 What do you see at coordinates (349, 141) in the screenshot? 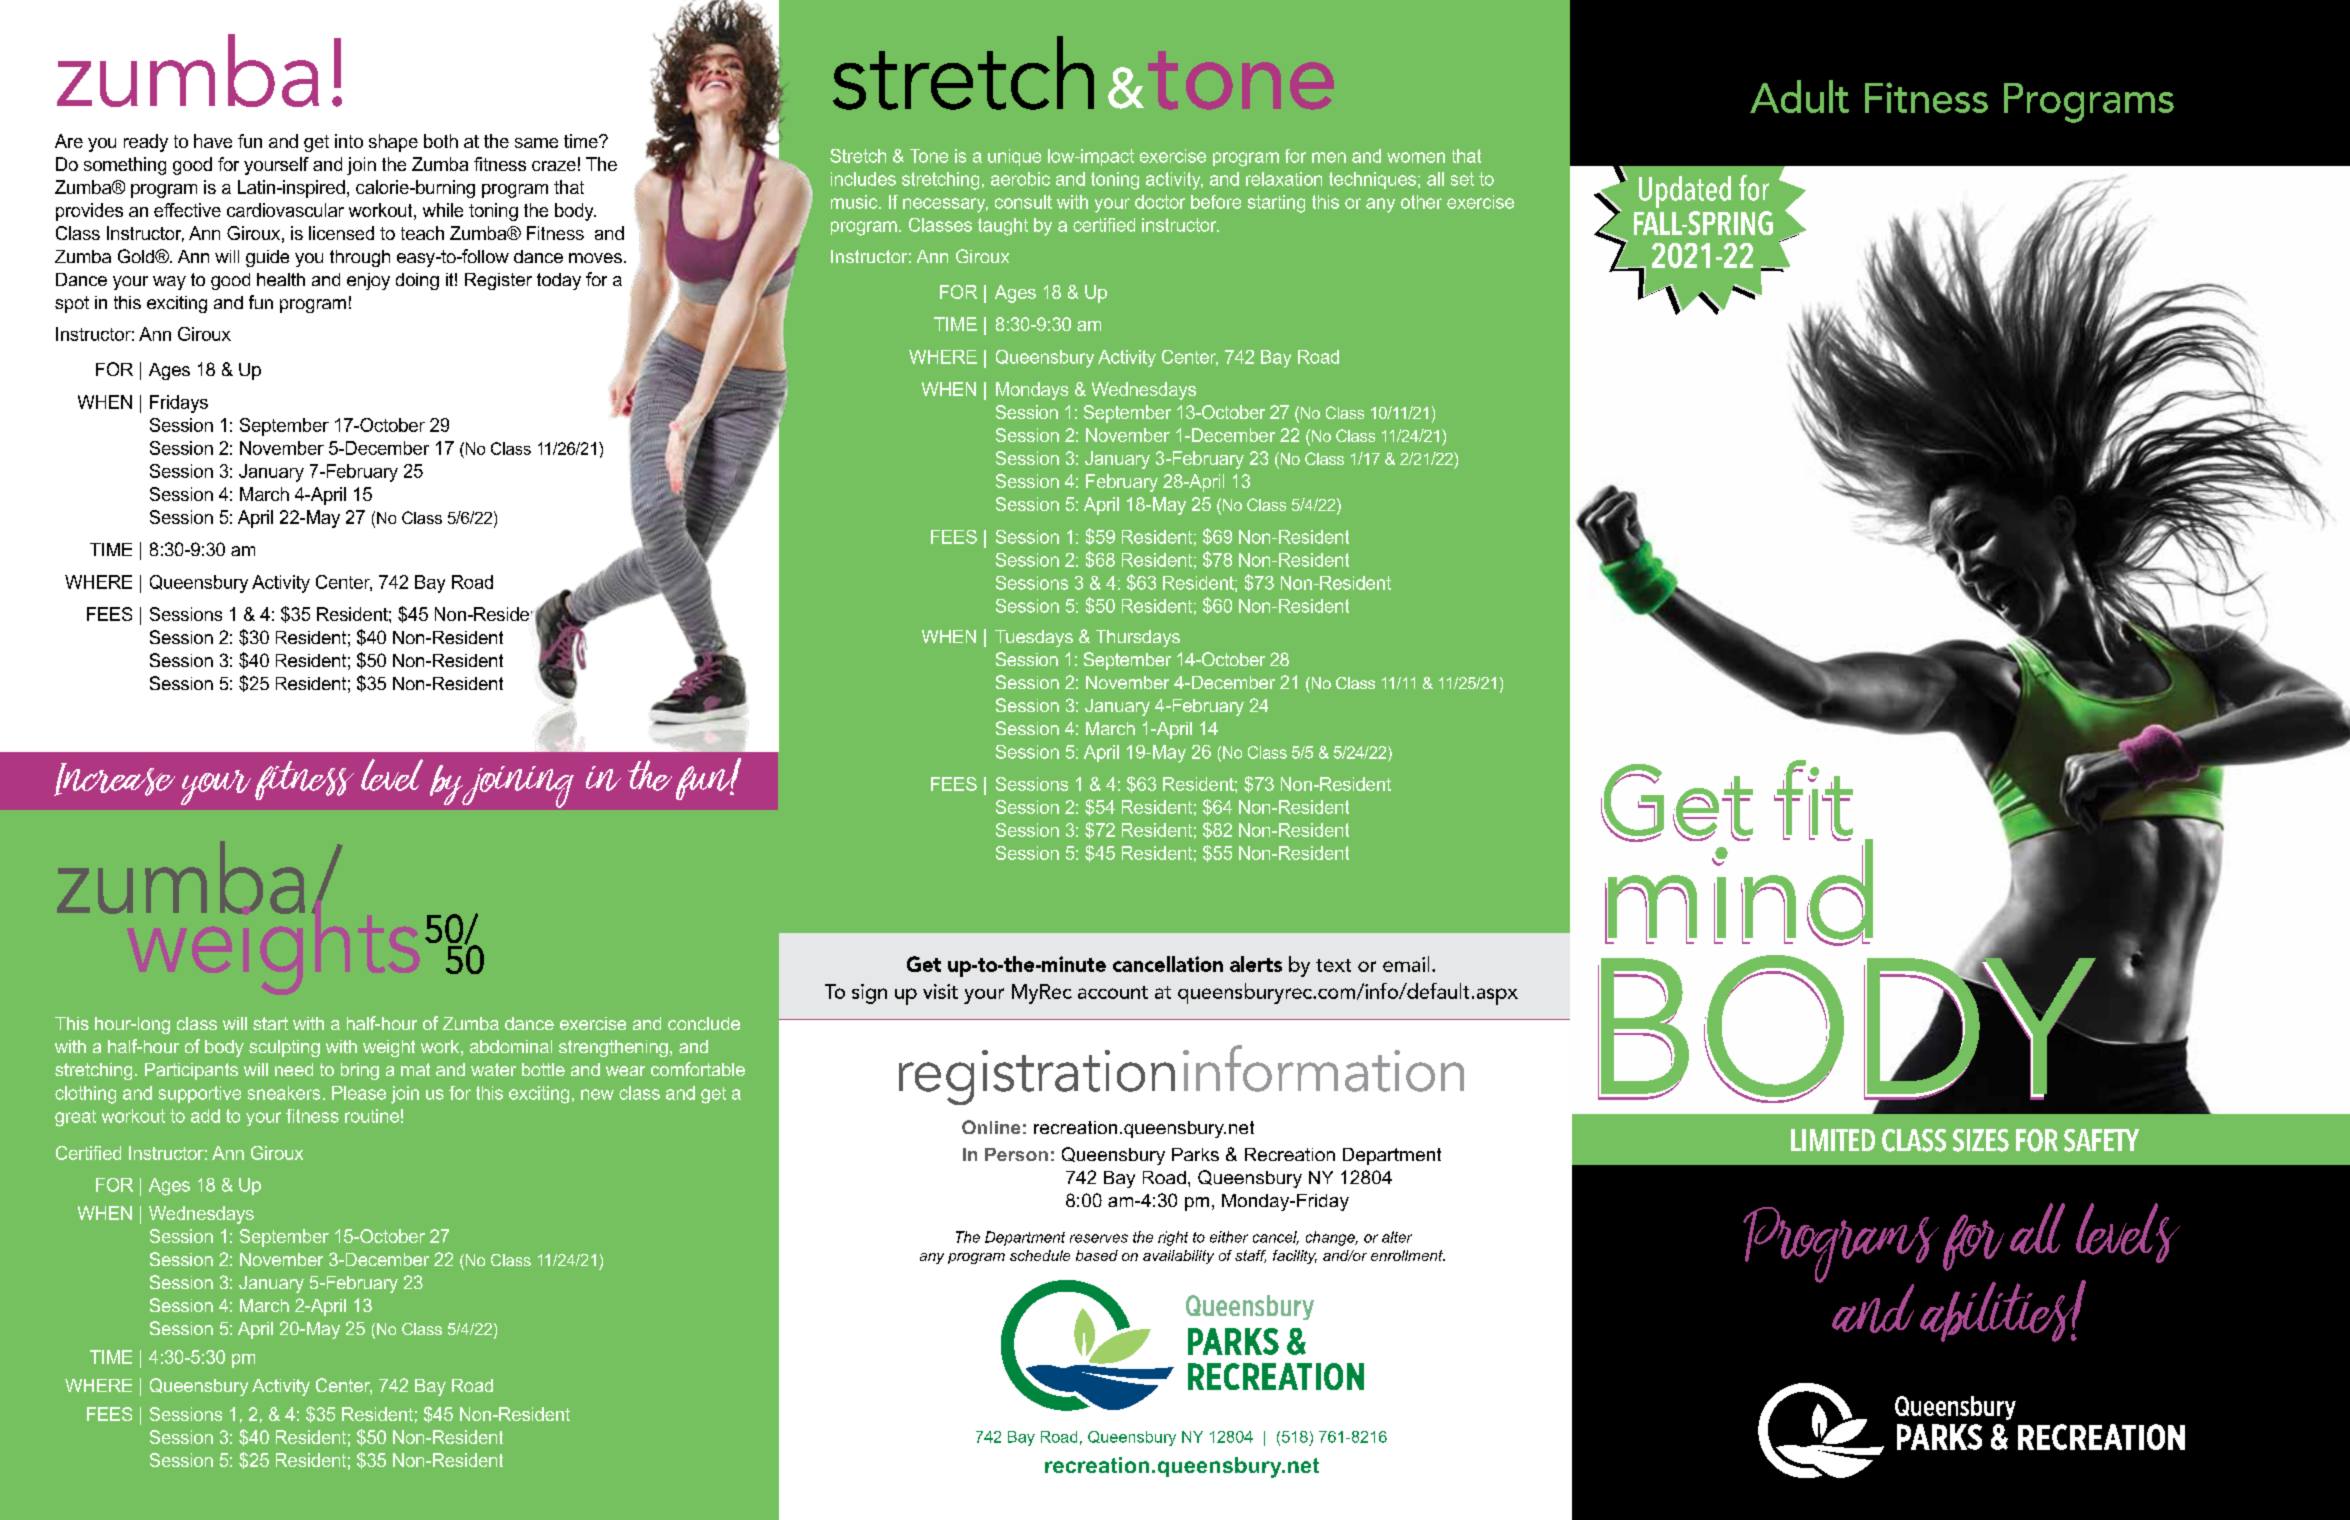
I see `into` at bounding box center [349, 141].
